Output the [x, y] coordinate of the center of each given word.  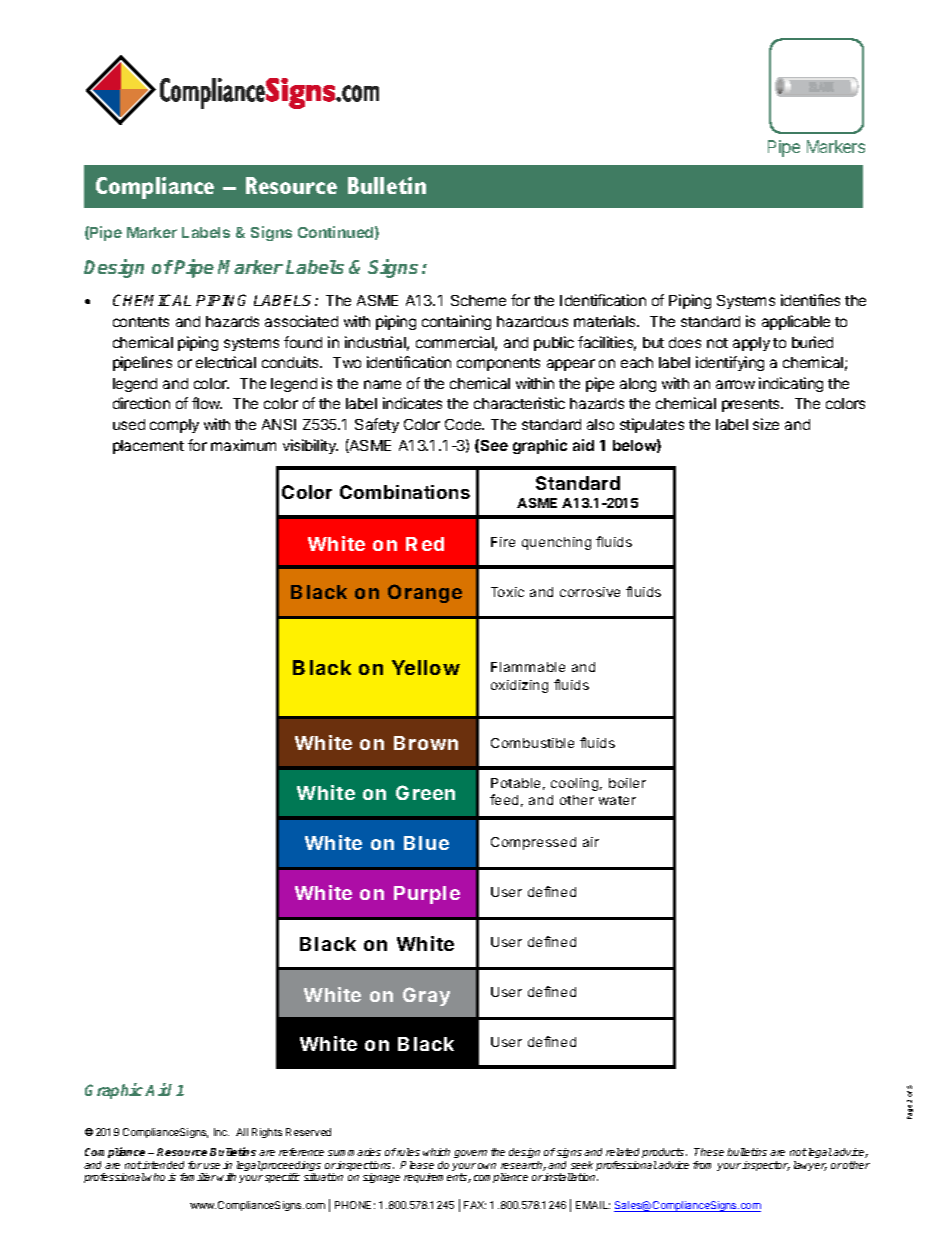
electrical [226, 362]
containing [456, 322]
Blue [426, 843]
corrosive [590, 592]
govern [470, 1154]
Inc [221, 1132]
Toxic [507, 592]
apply [751, 344]
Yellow [426, 667]
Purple [427, 895]
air [591, 842]
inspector [766, 1166]
